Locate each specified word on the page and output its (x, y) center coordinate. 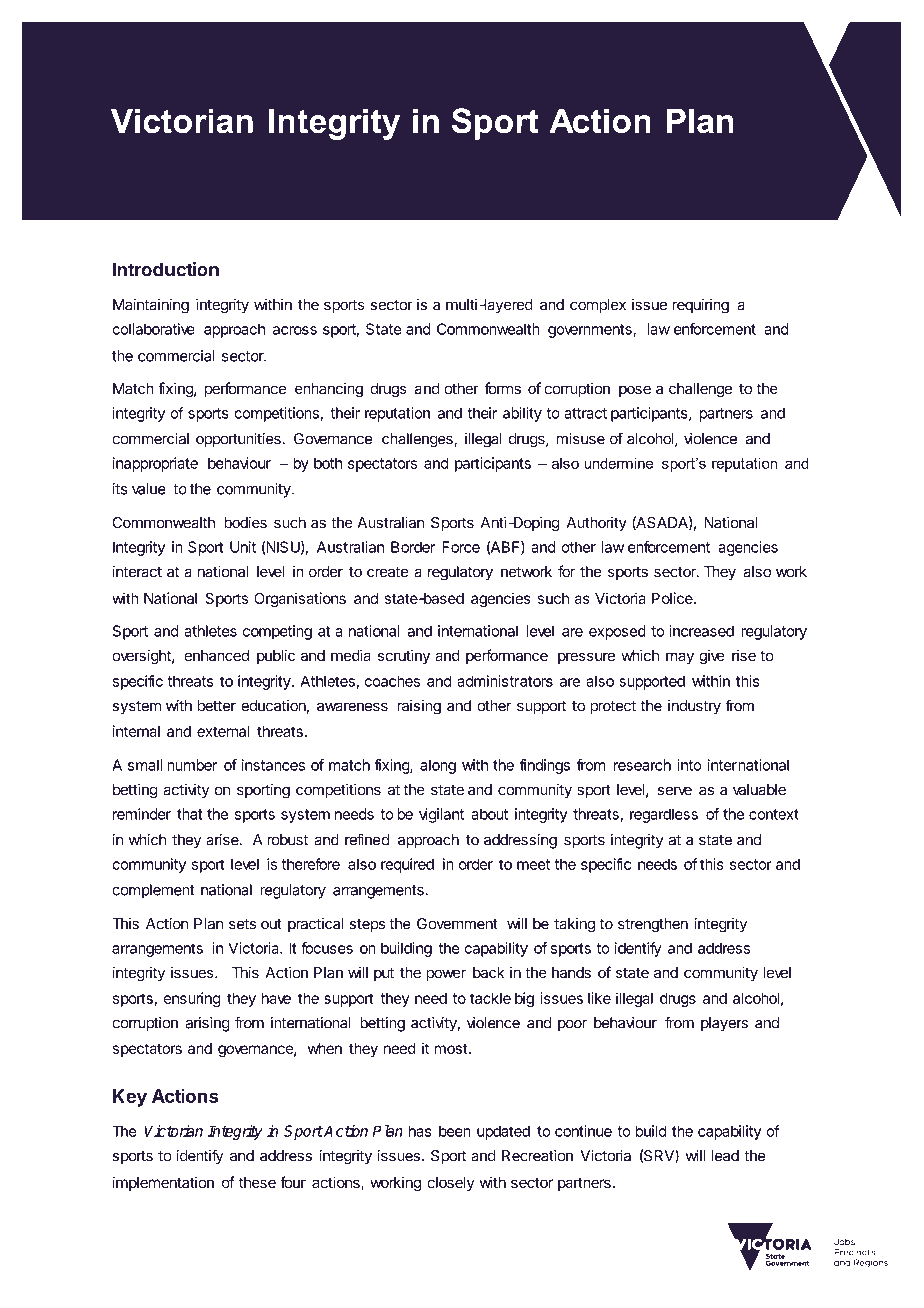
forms (502, 388)
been (455, 1131)
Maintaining (151, 306)
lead (725, 1156)
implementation (163, 1183)
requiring (701, 306)
